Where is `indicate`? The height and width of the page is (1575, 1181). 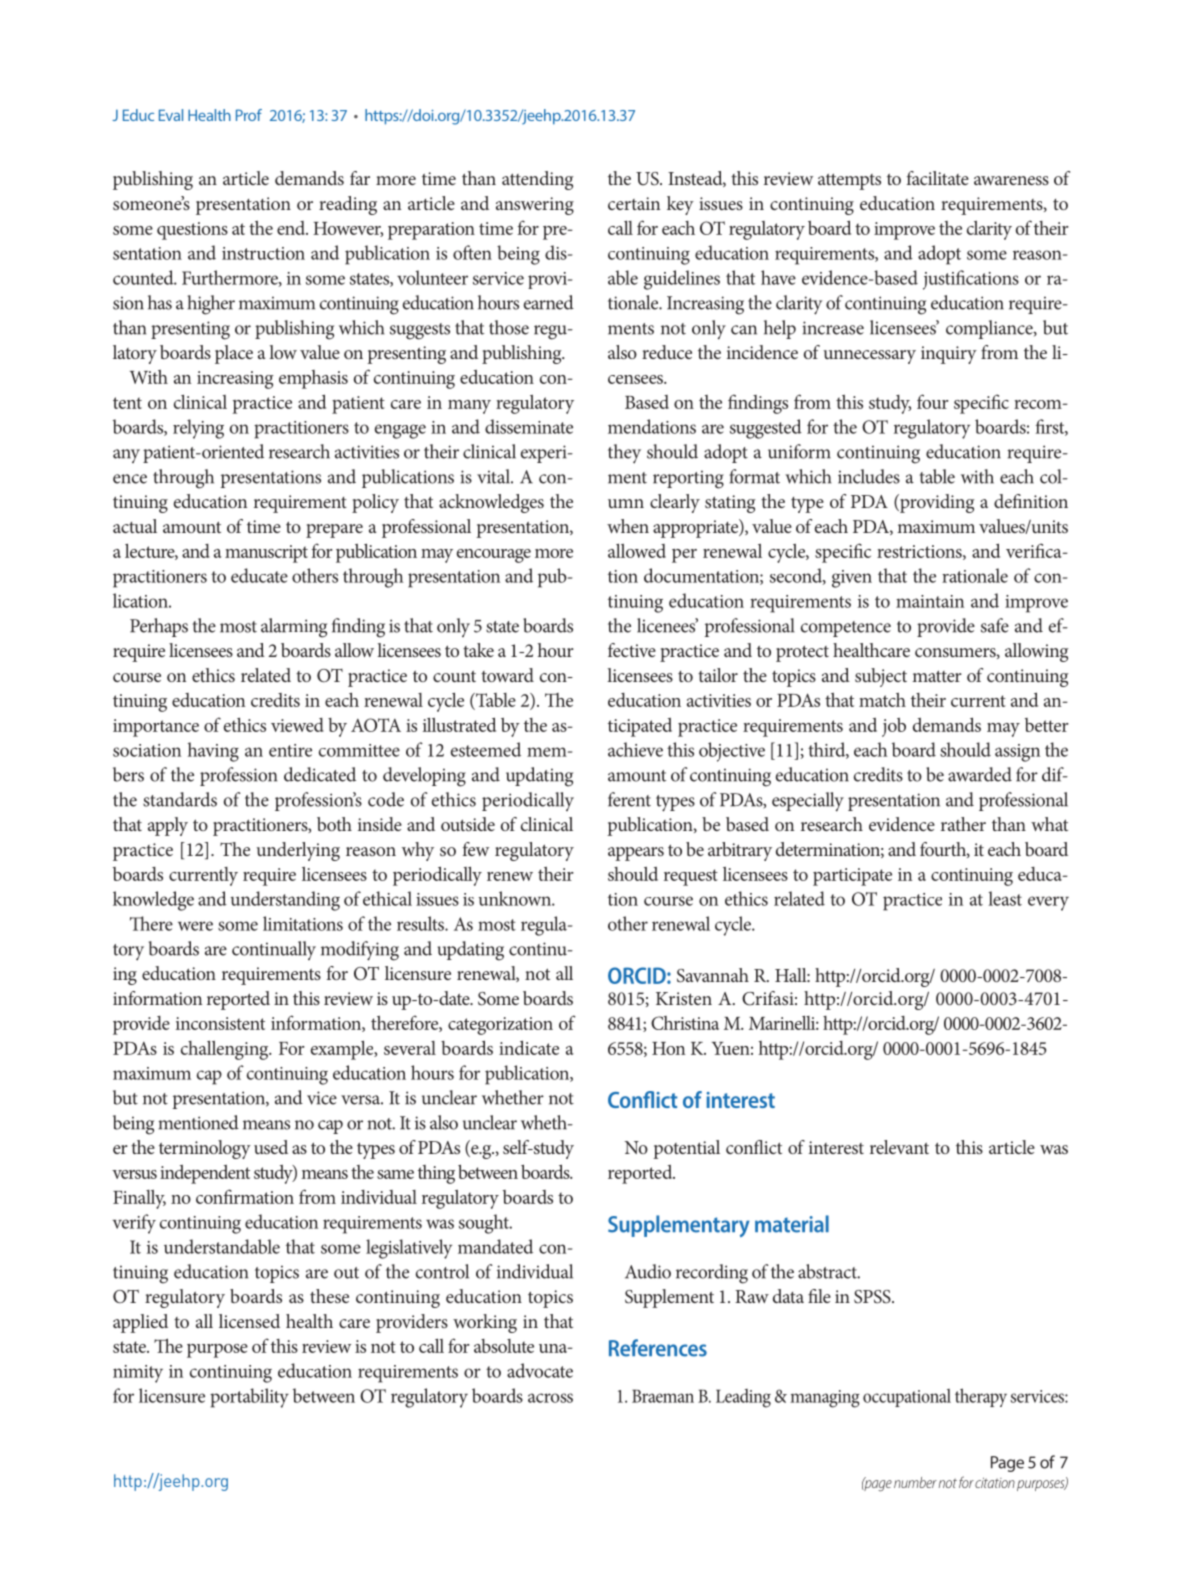
indicate is located at coordinates (529, 1047).
